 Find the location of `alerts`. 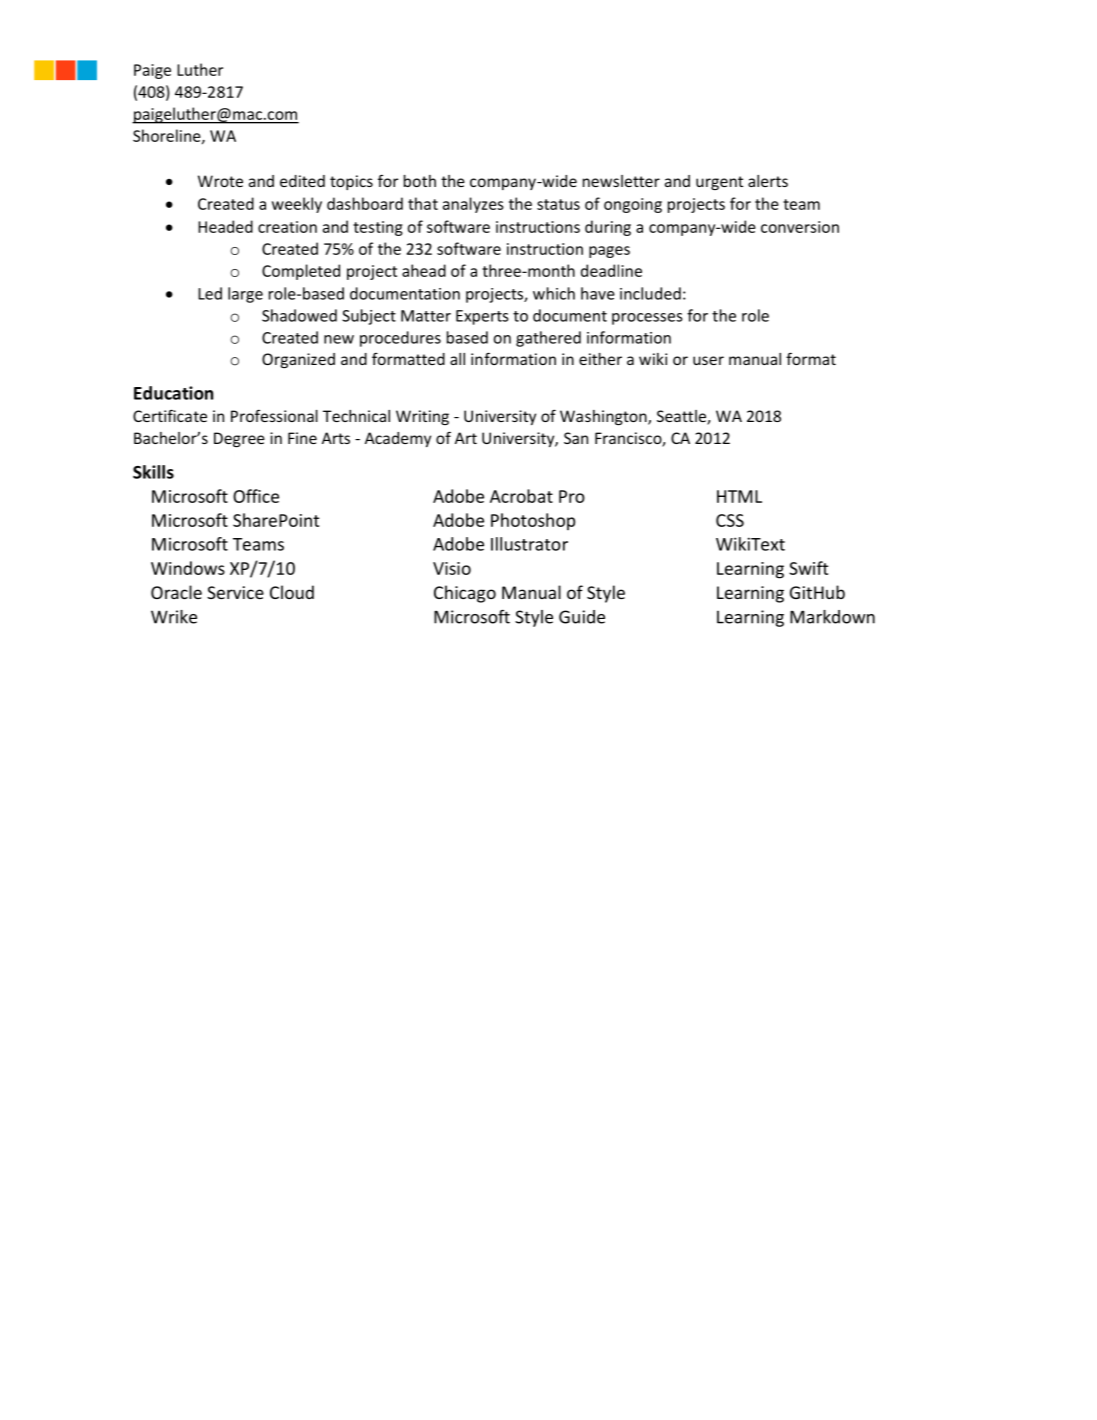

alerts is located at coordinates (768, 181).
